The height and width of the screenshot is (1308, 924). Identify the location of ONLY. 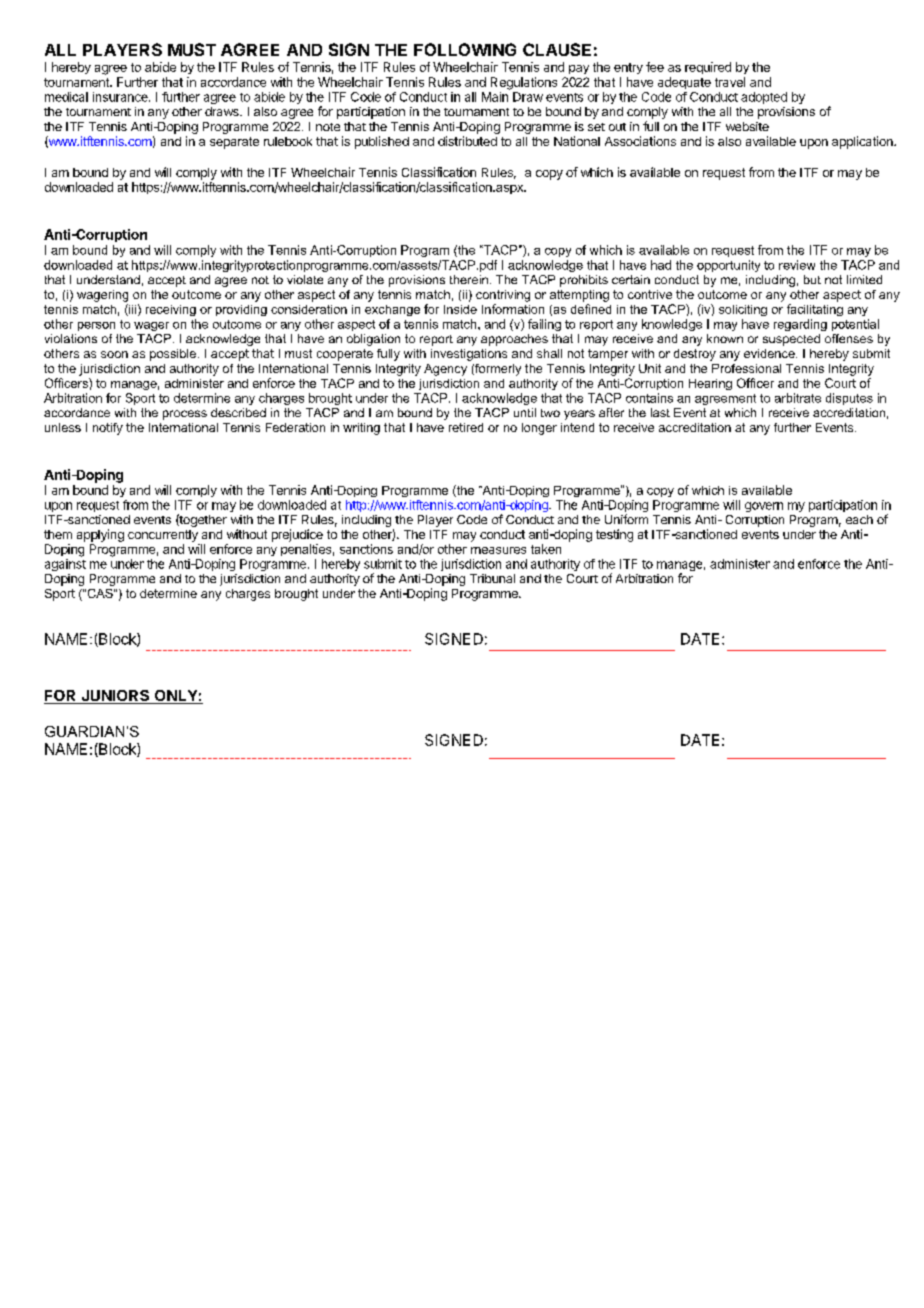
(175, 697).
